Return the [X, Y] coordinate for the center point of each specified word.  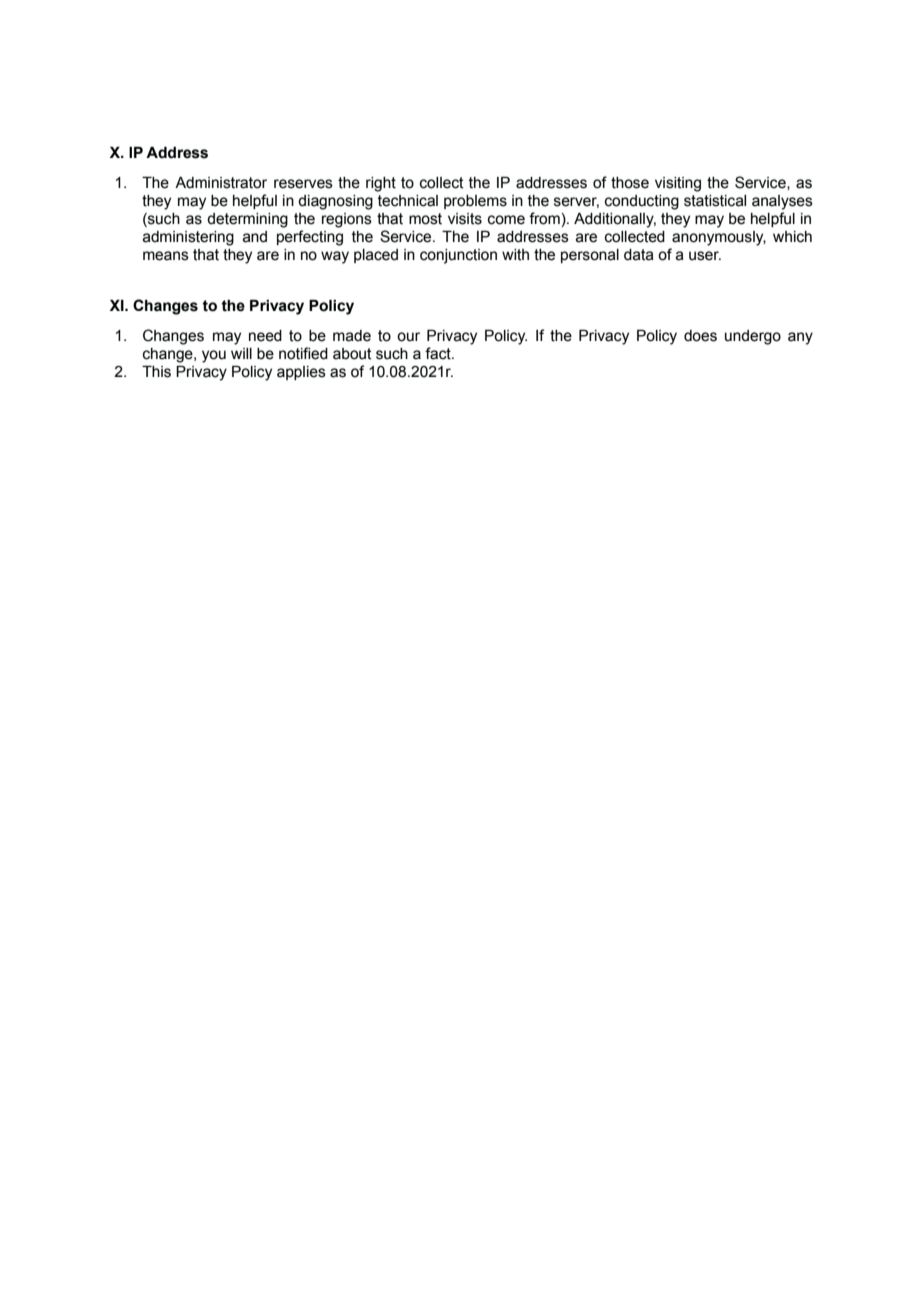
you [214, 356]
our [408, 337]
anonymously [719, 238]
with [515, 255]
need [265, 336]
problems [475, 202]
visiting [678, 184]
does [700, 336]
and [255, 237]
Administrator [221, 183]
